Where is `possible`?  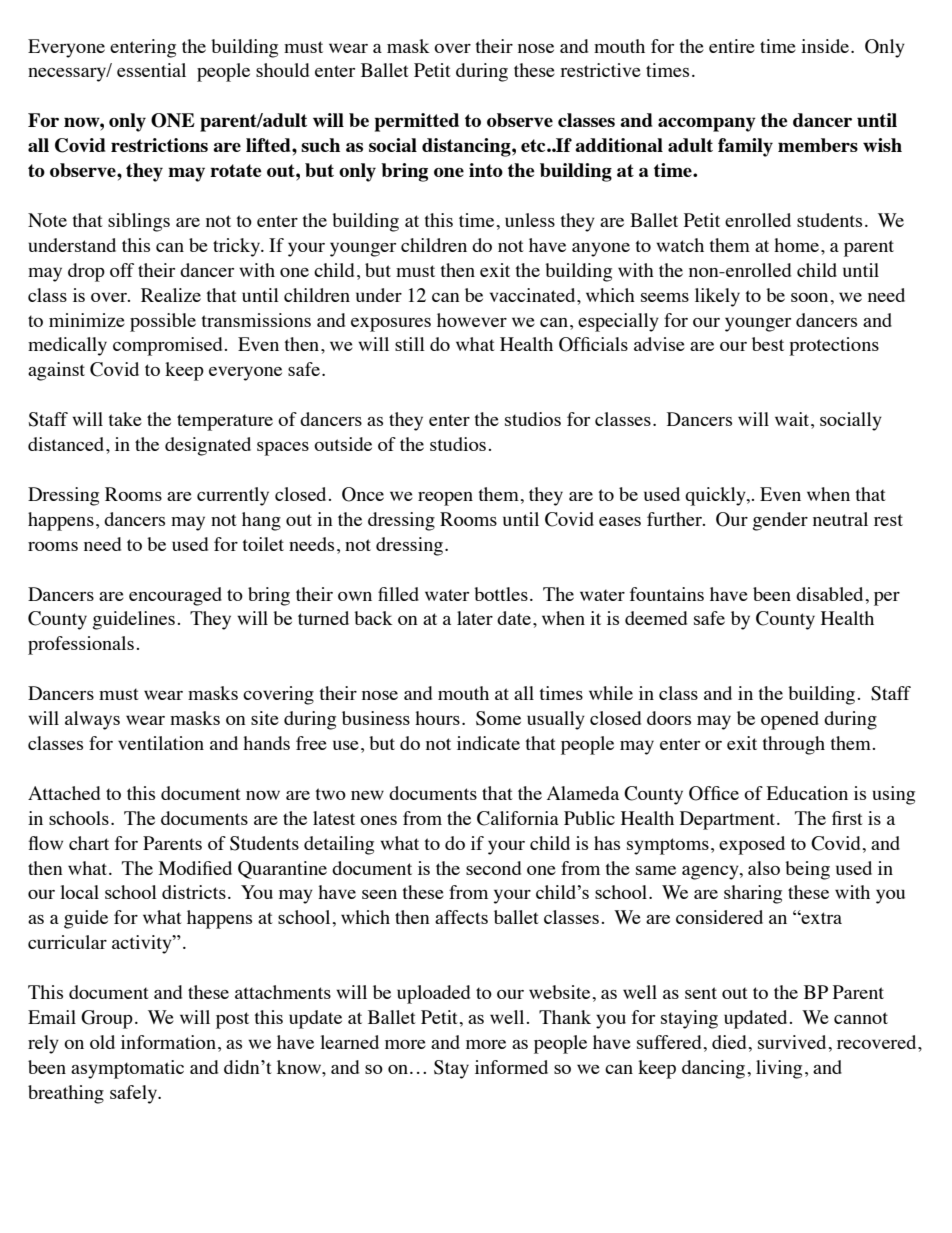
possible is located at coordinates (163, 322).
